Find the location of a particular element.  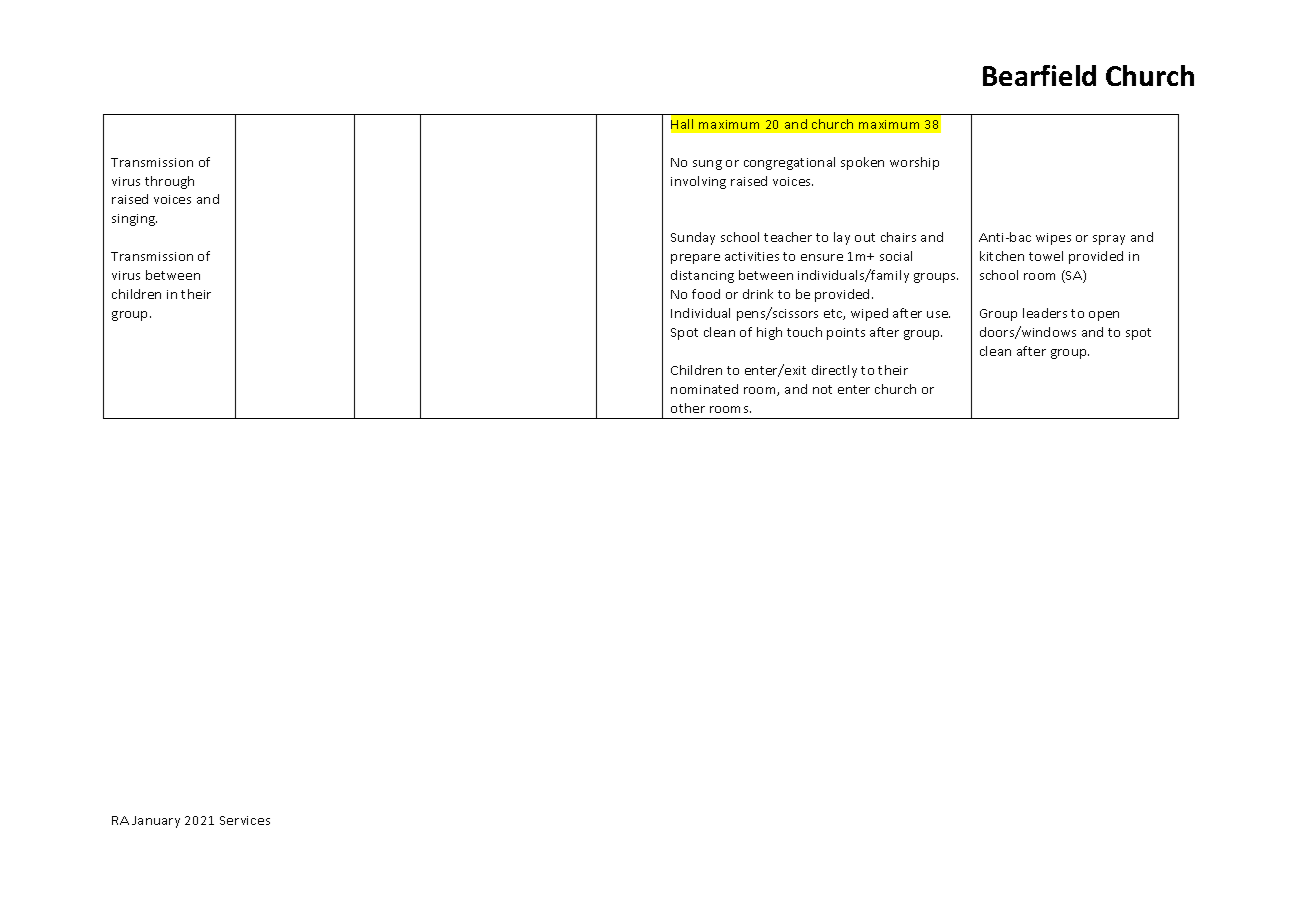

through is located at coordinates (169, 182).
